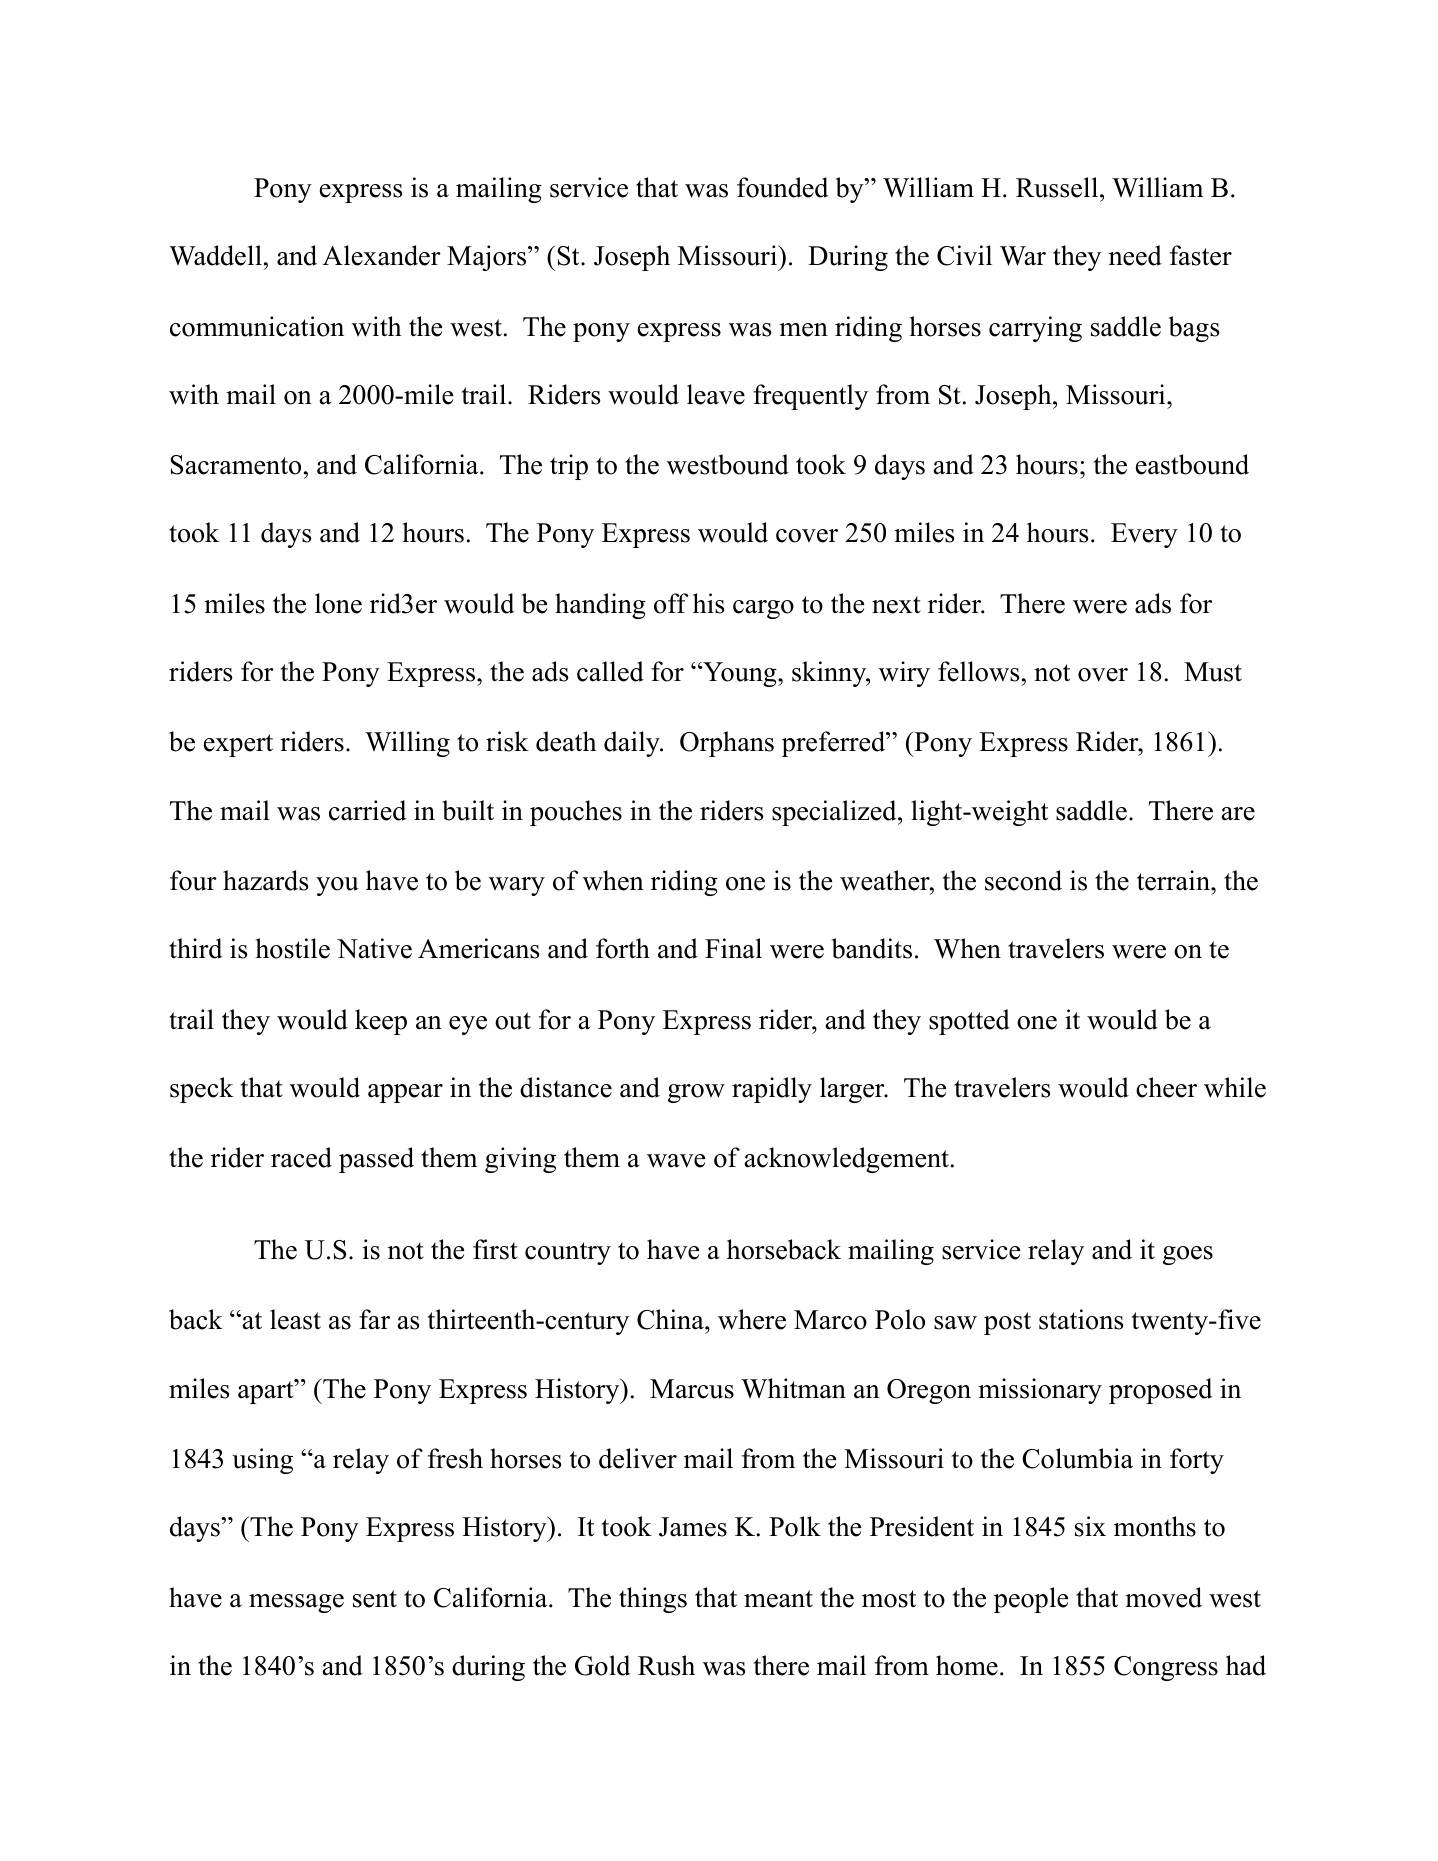 The image size is (1438, 1861). What do you see at coordinates (382, 255) in the page?
I see `Alexander` at bounding box center [382, 255].
